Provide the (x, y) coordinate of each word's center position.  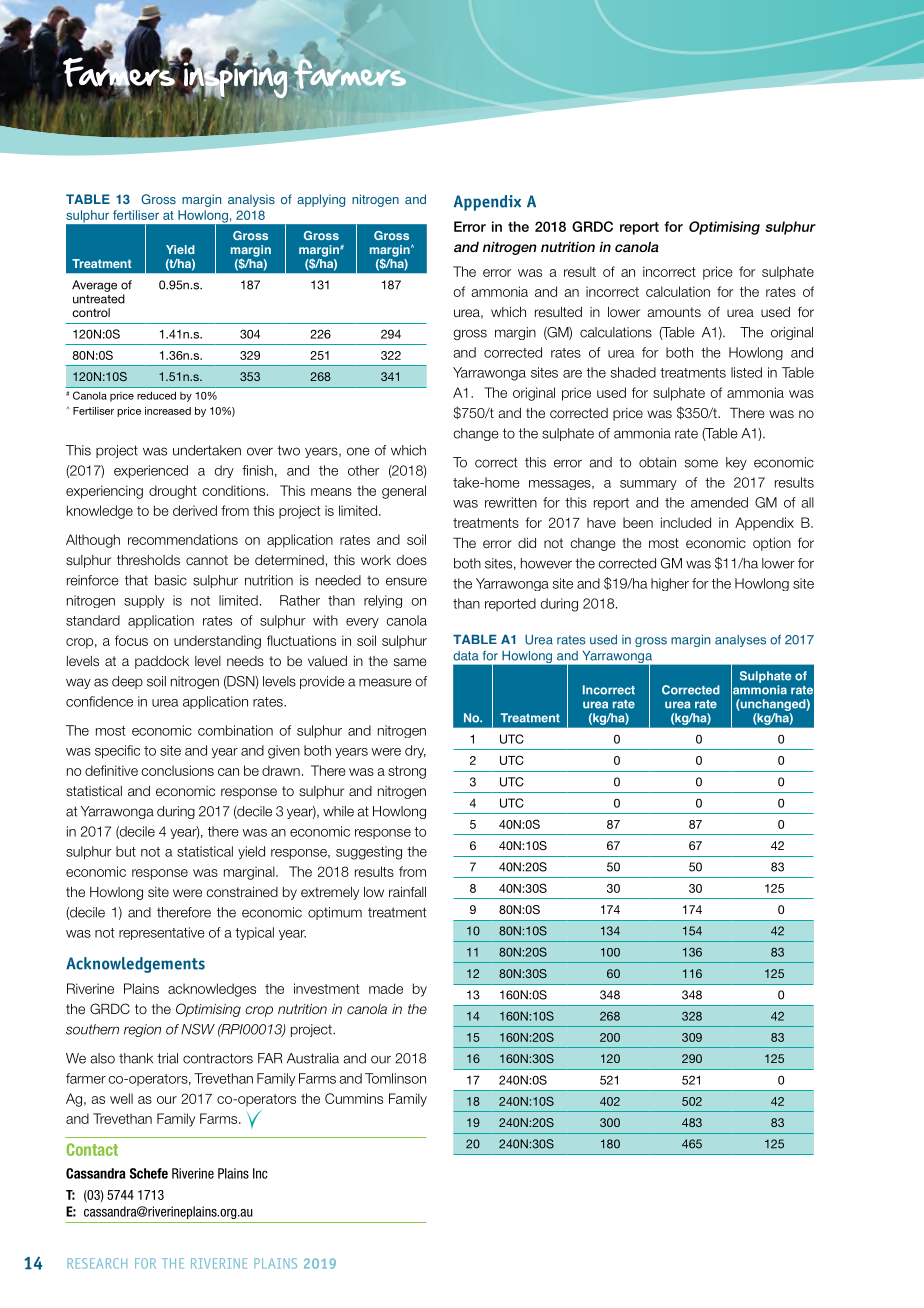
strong (407, 772)
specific (117, 752)
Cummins (354, 1098)
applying (321, 200)
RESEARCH (97, 1263)
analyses (740, 641)
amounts (674, 312)
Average (94, 286)
